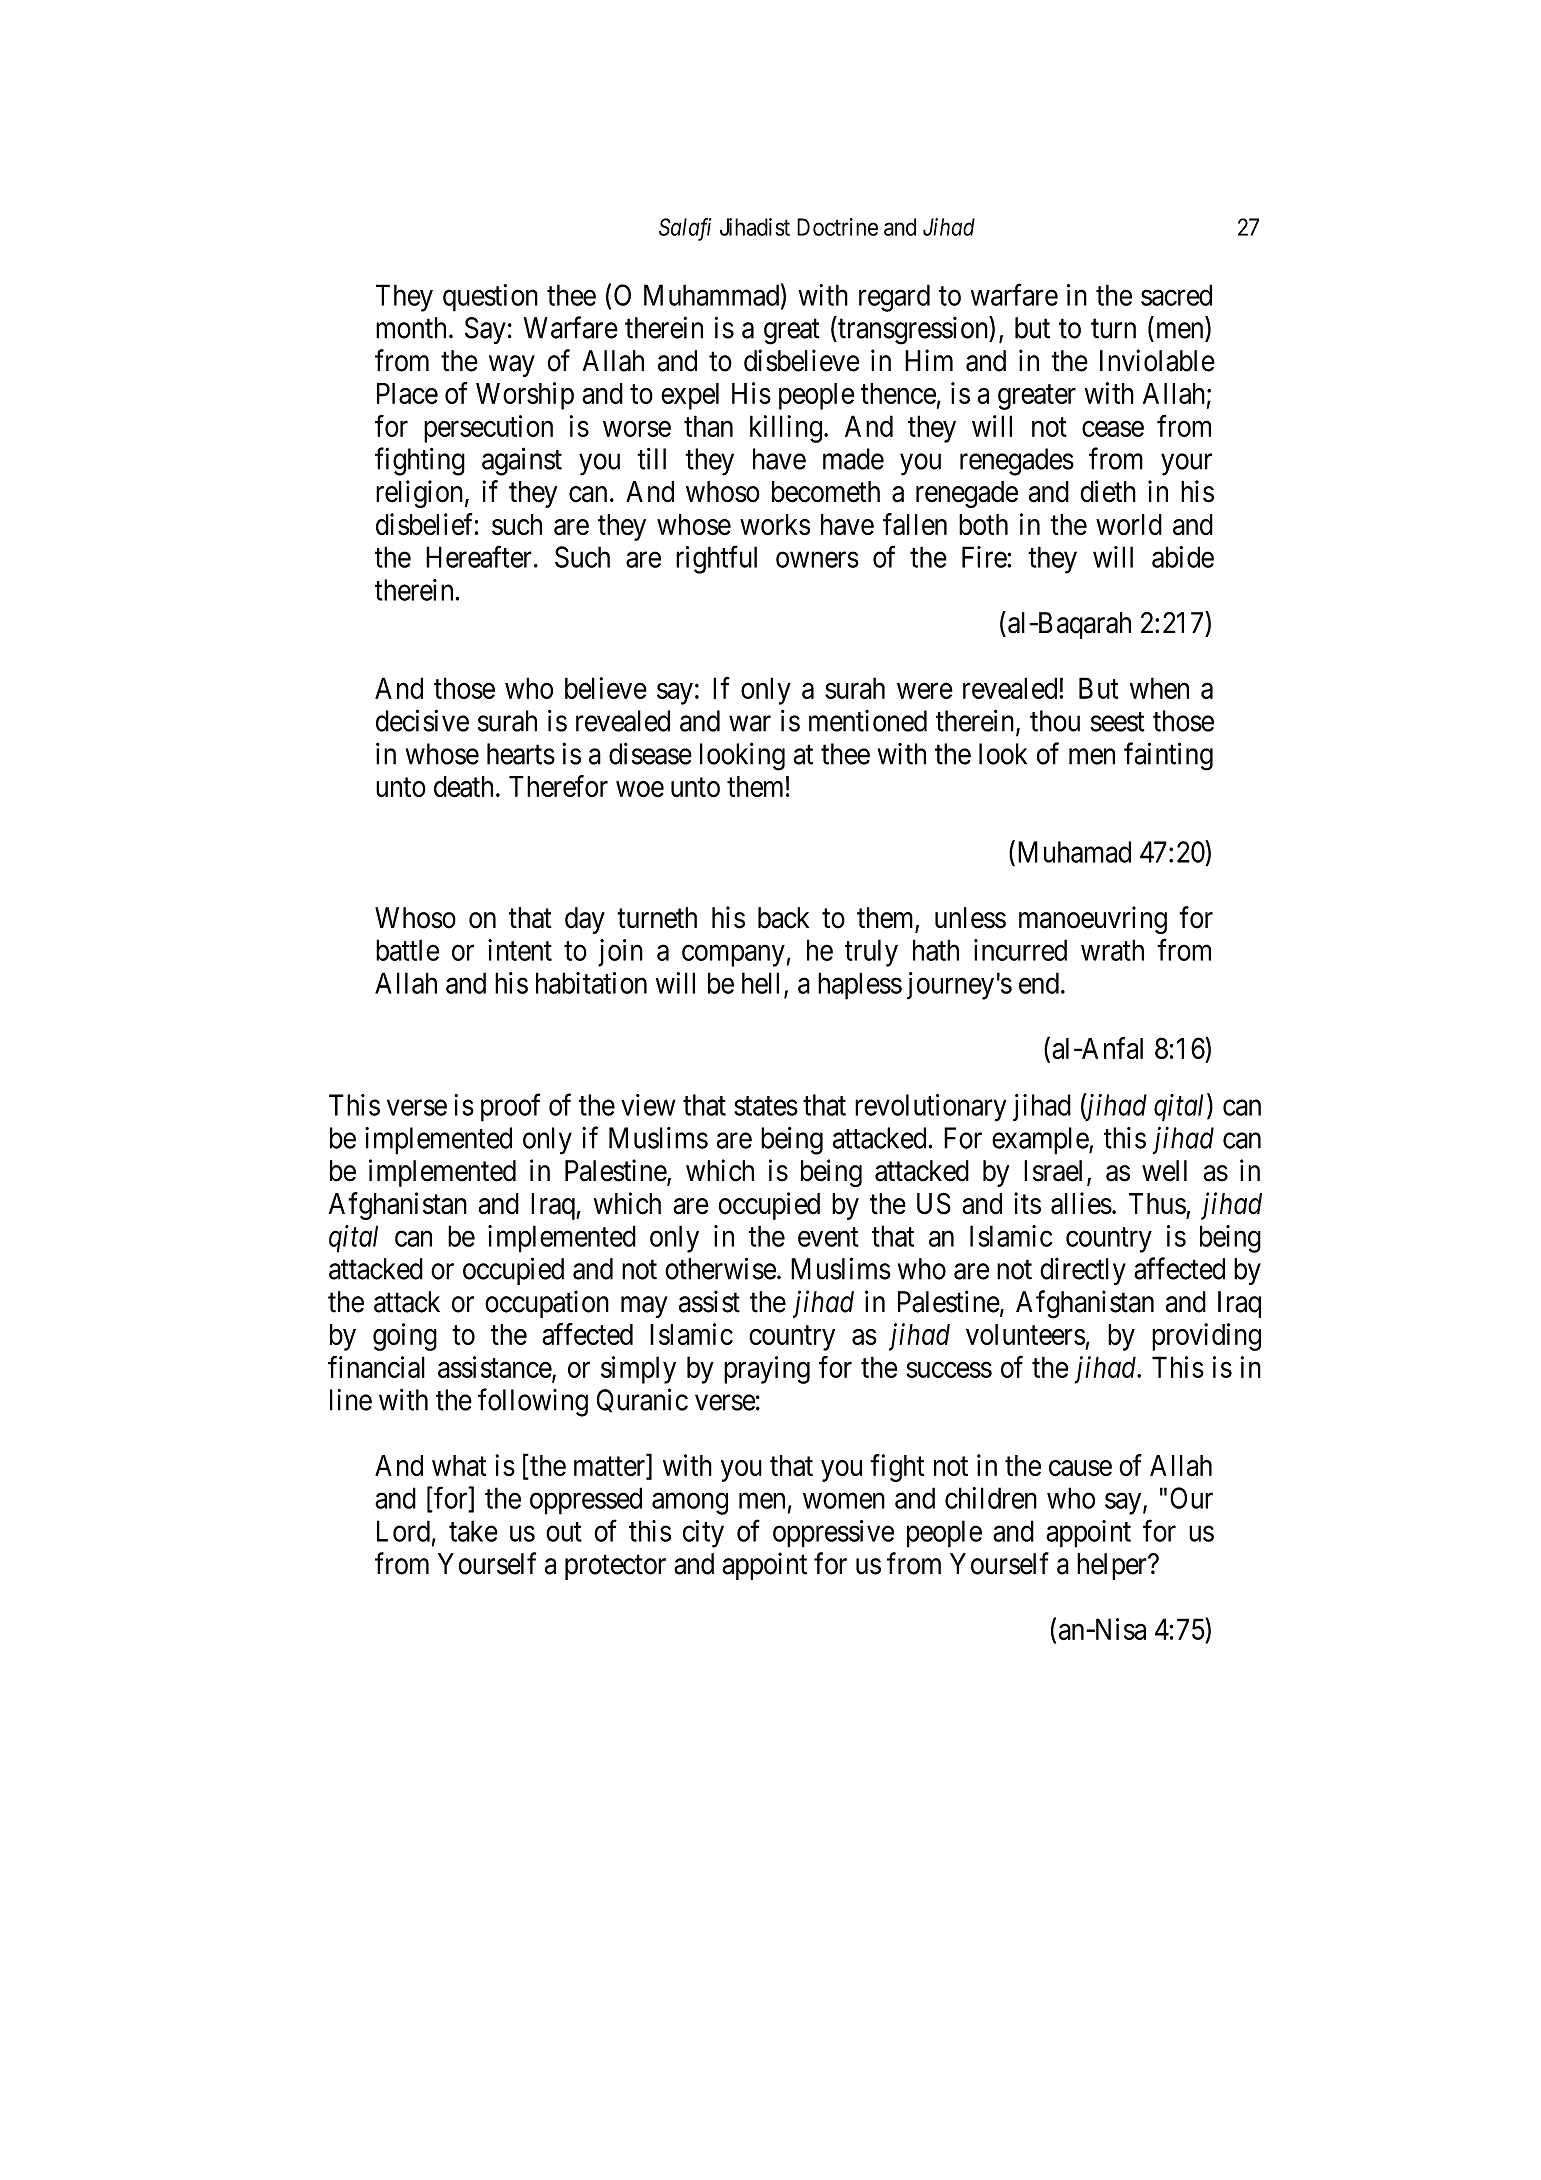 The width and height of the screenshot is (1541, 2180). What do you see at coordinates (1093, 920) in the screenshot?
I see `manoeuvring` at bounding box center [1093, 920].
